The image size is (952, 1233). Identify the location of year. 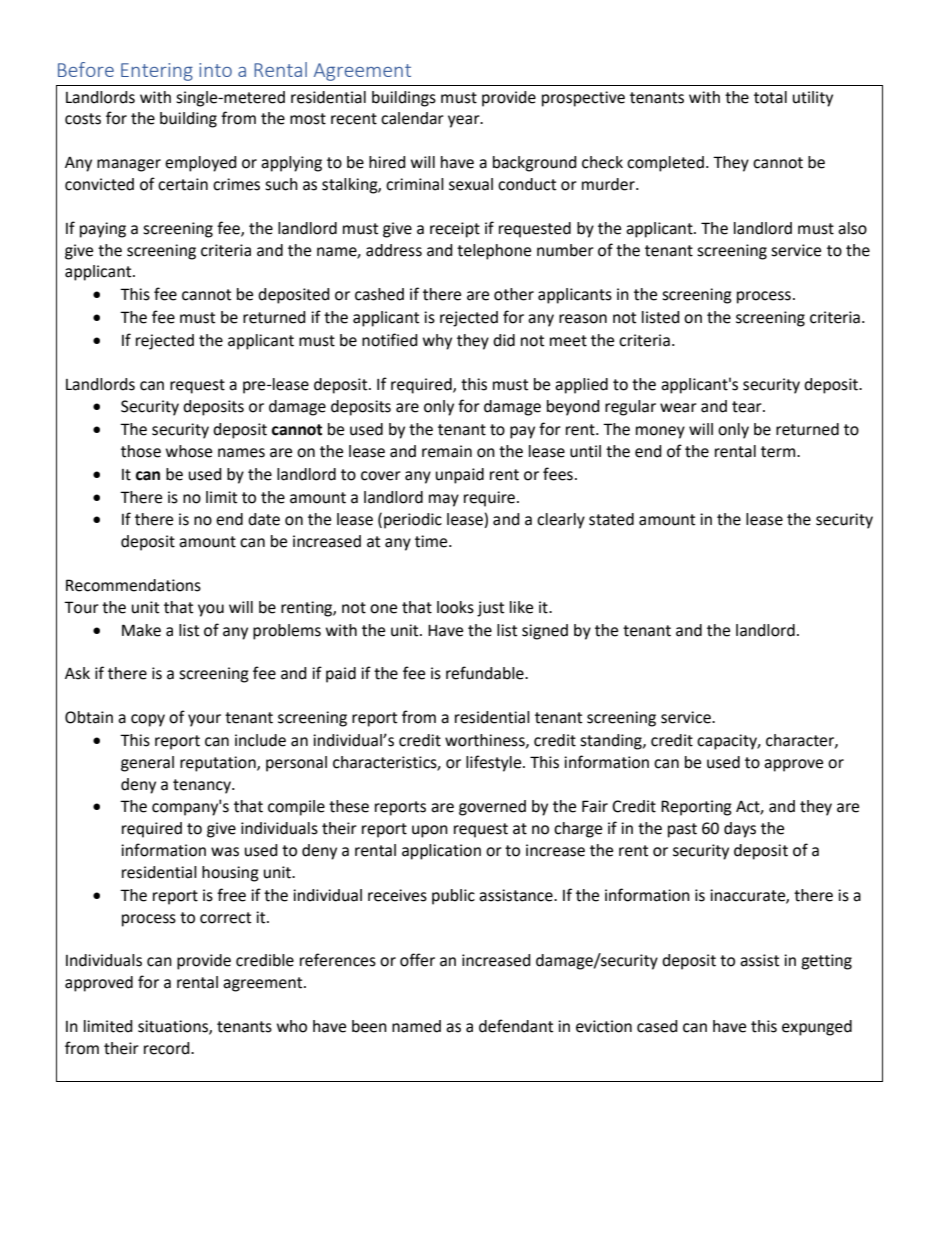
(465, 121).
